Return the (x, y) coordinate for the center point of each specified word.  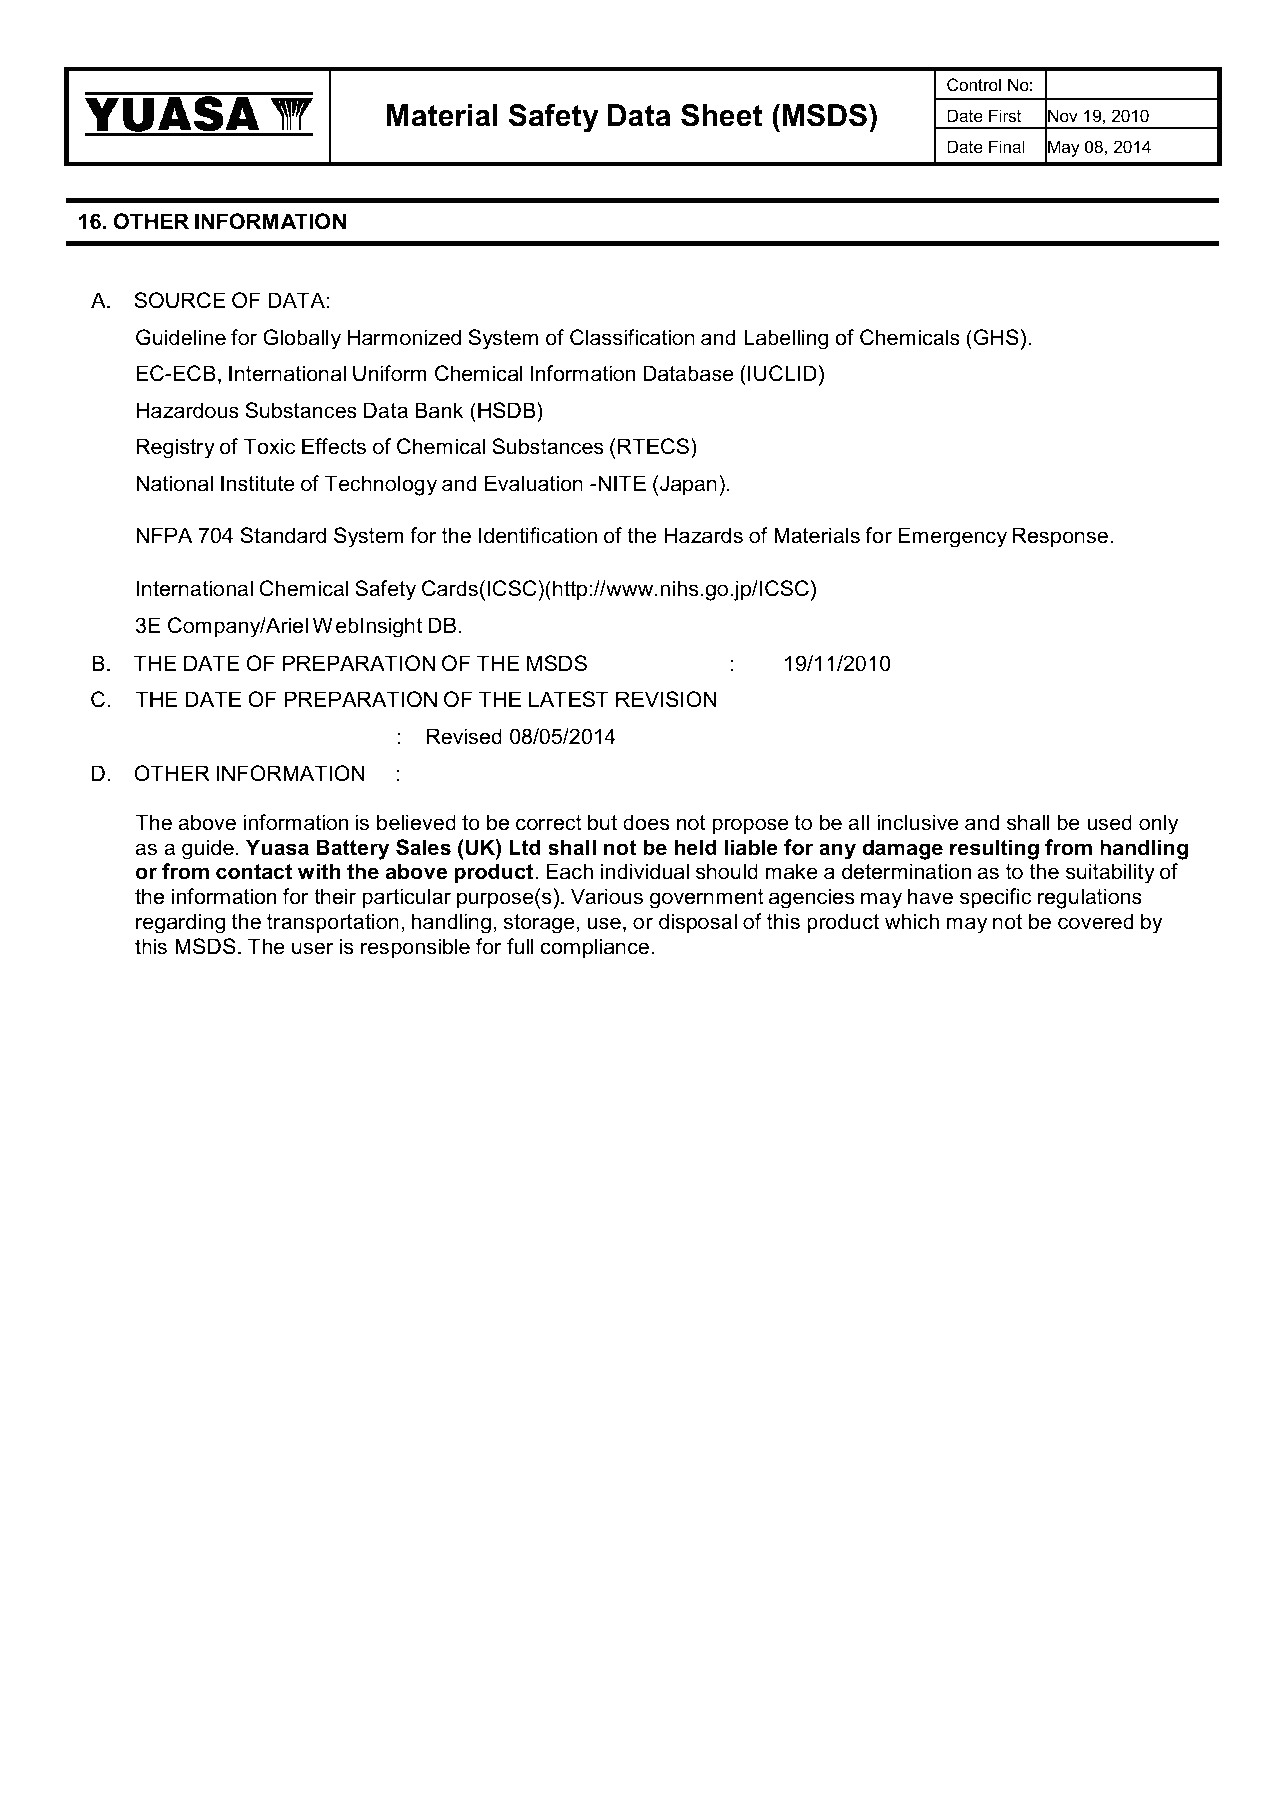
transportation (333, 923)
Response (1060, 537)
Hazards (704, 535)
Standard (283, 535)
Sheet (721, 115)
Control (974, 84)
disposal (698, 923)
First (1005, 115)
